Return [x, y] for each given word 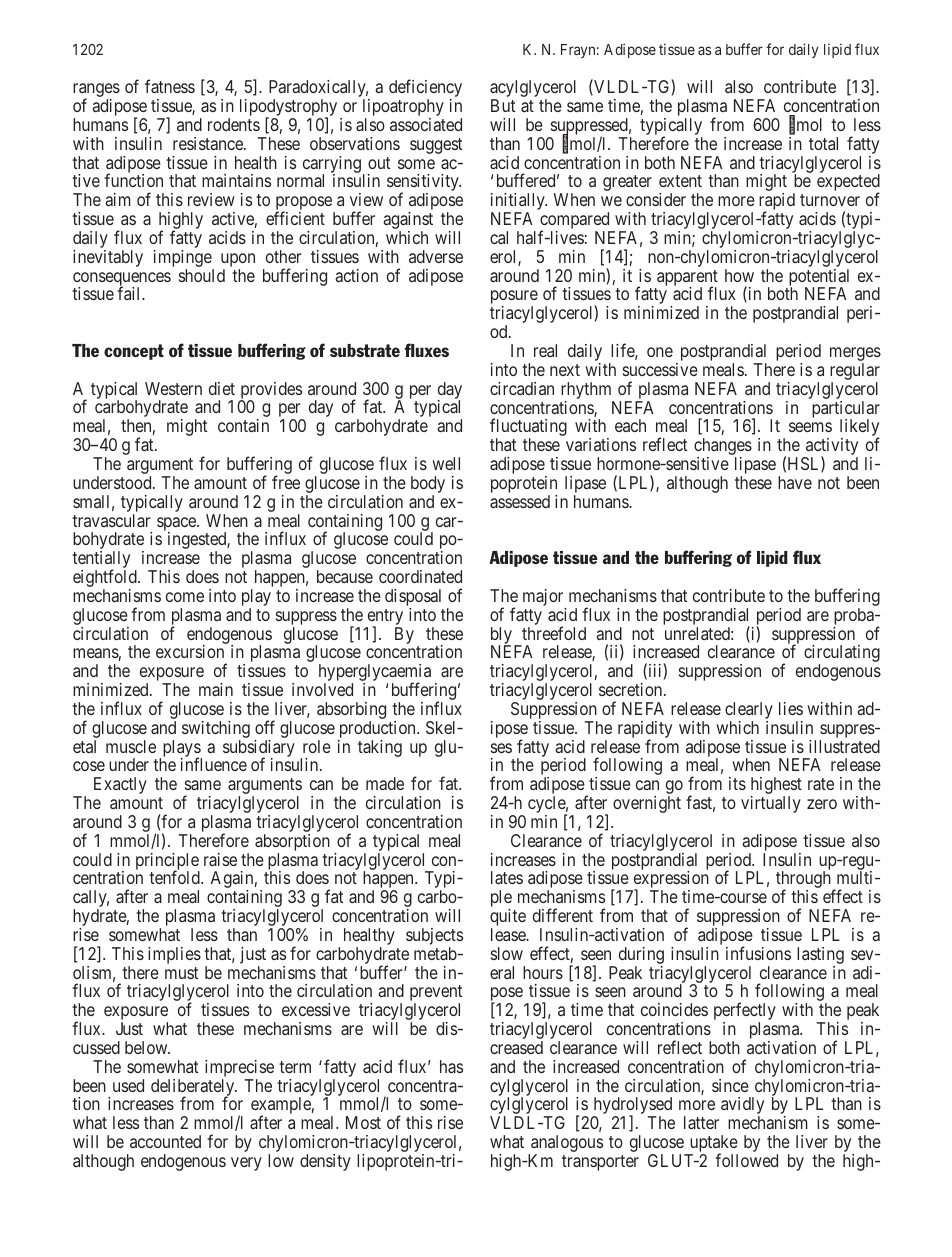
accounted [165, 1141]
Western [173, 388]
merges [855, 355]
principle [168, 862]
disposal [413, 599]
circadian [522, 388]
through [804, 881]
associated [426, 124]
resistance [209, 143]
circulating [842, 655]
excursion [190, 651]
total [823, 143]
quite [508, 919]
